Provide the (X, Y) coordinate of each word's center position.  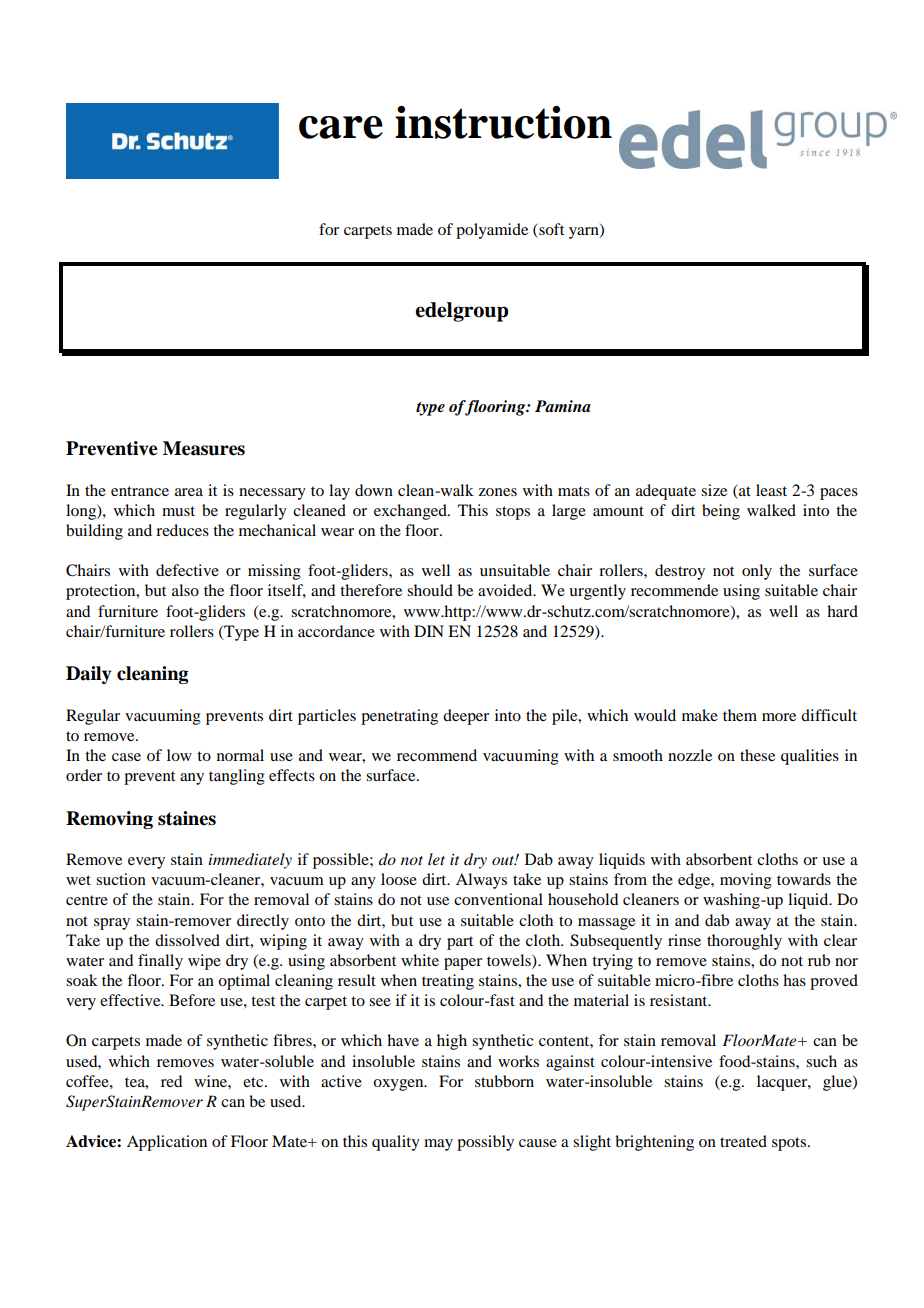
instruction (503, 122)
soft (550, 229)
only (757, 572)
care (341, 127)
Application (167, 1143)
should (430, 590)
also (185, 590)
